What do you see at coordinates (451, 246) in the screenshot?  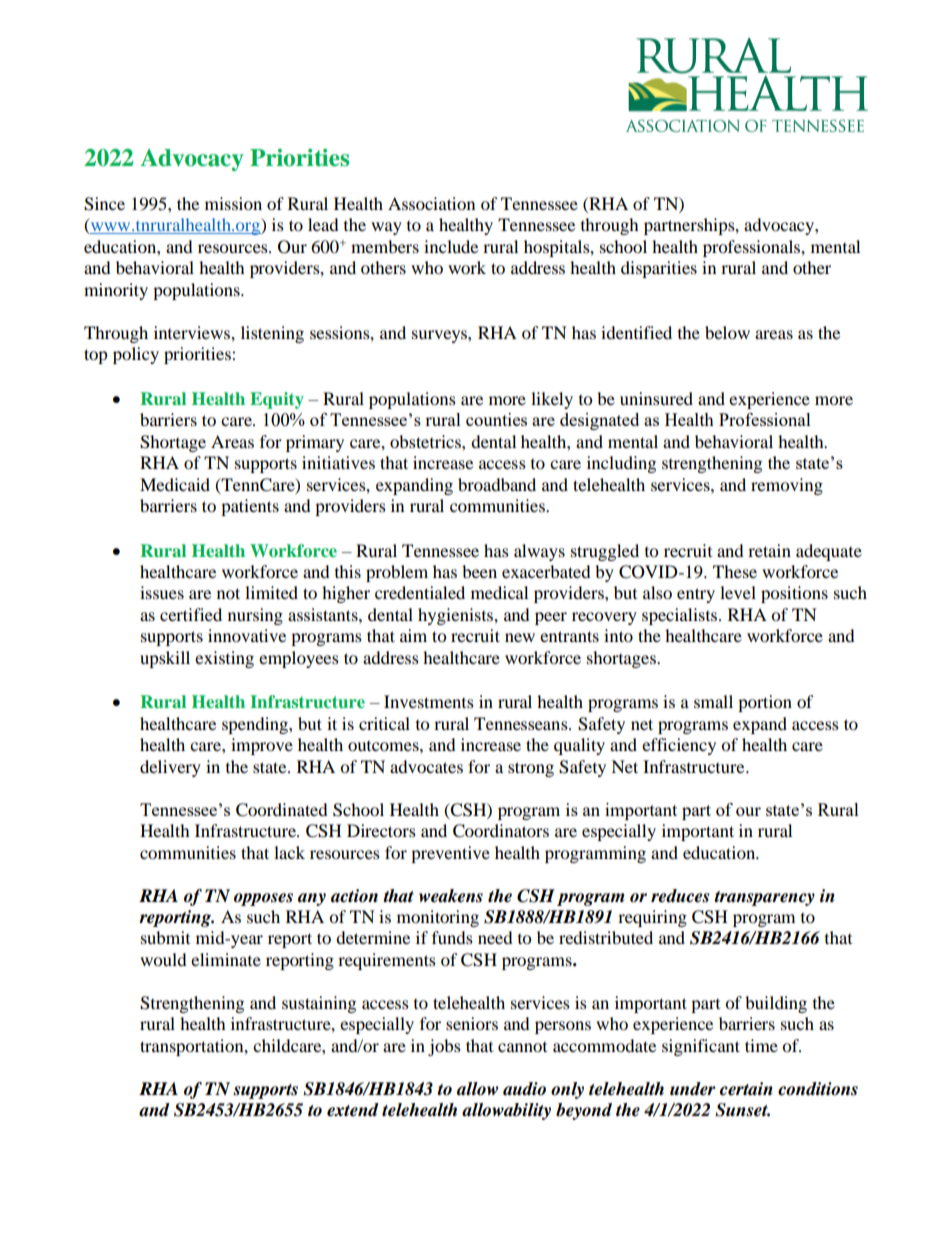 I see `include` at bounding box center [451, 246].
